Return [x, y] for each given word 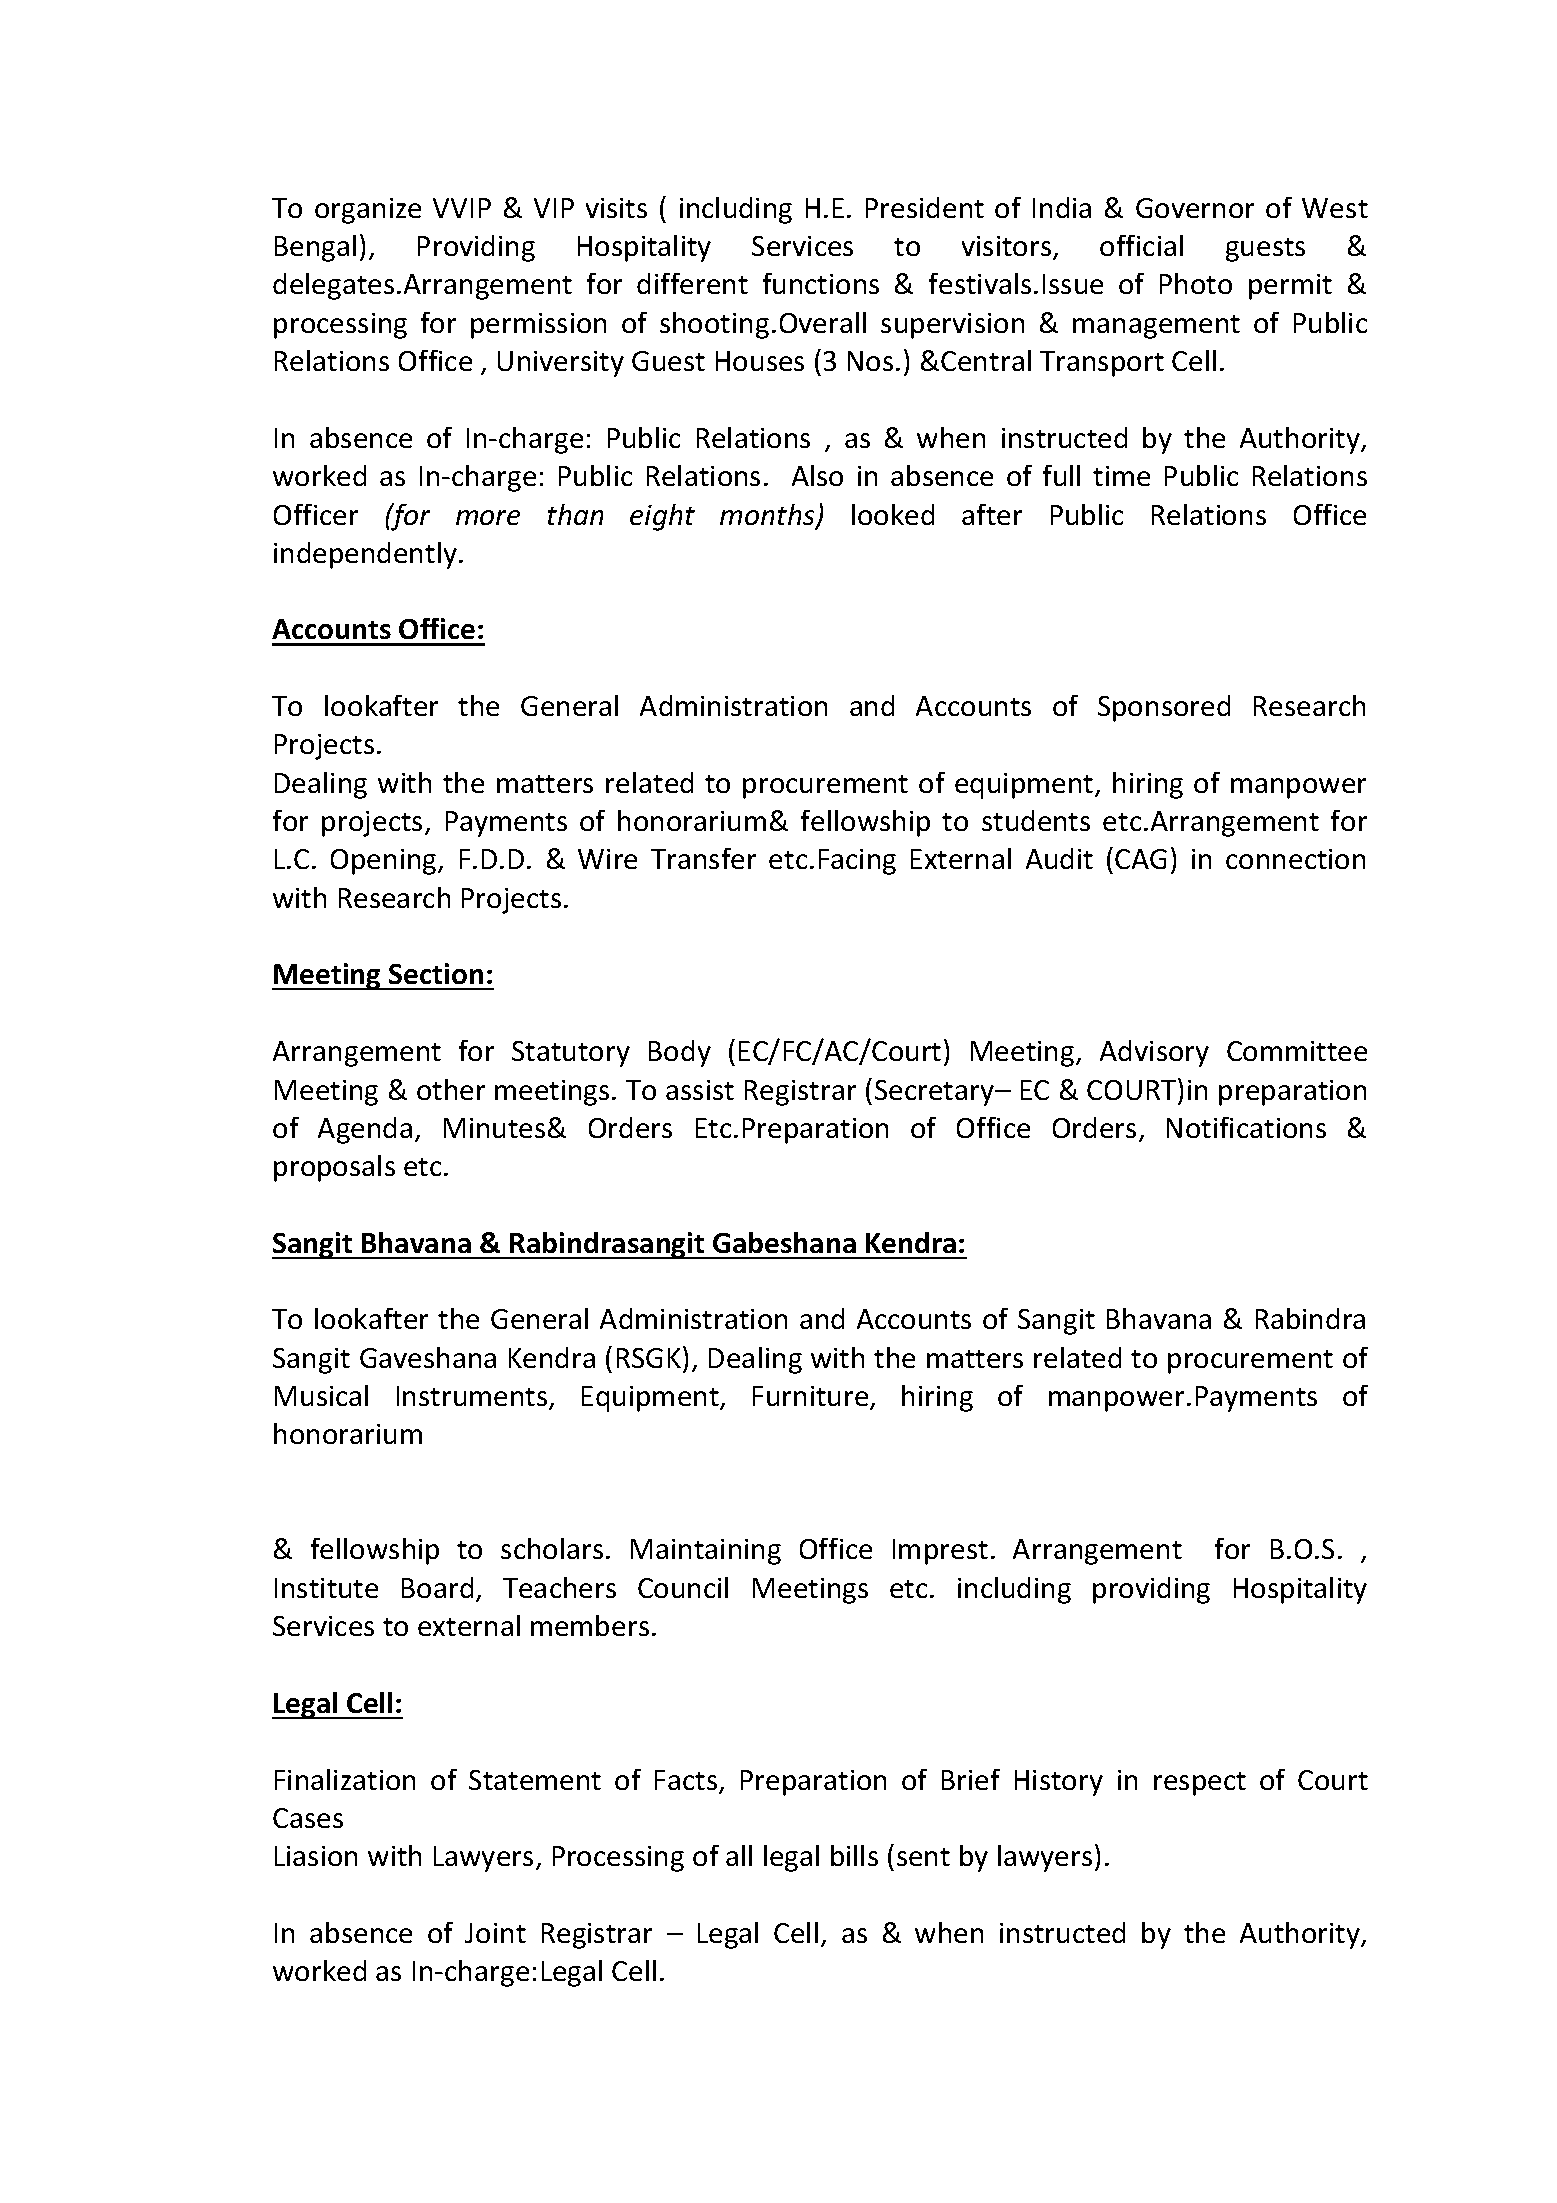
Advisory [1154, 1053]
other [451, 1089]
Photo [1196, 283]
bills [854, 1855]
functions [821, 283]
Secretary [936, 1093]
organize [368, 211]
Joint [495, 1933]
